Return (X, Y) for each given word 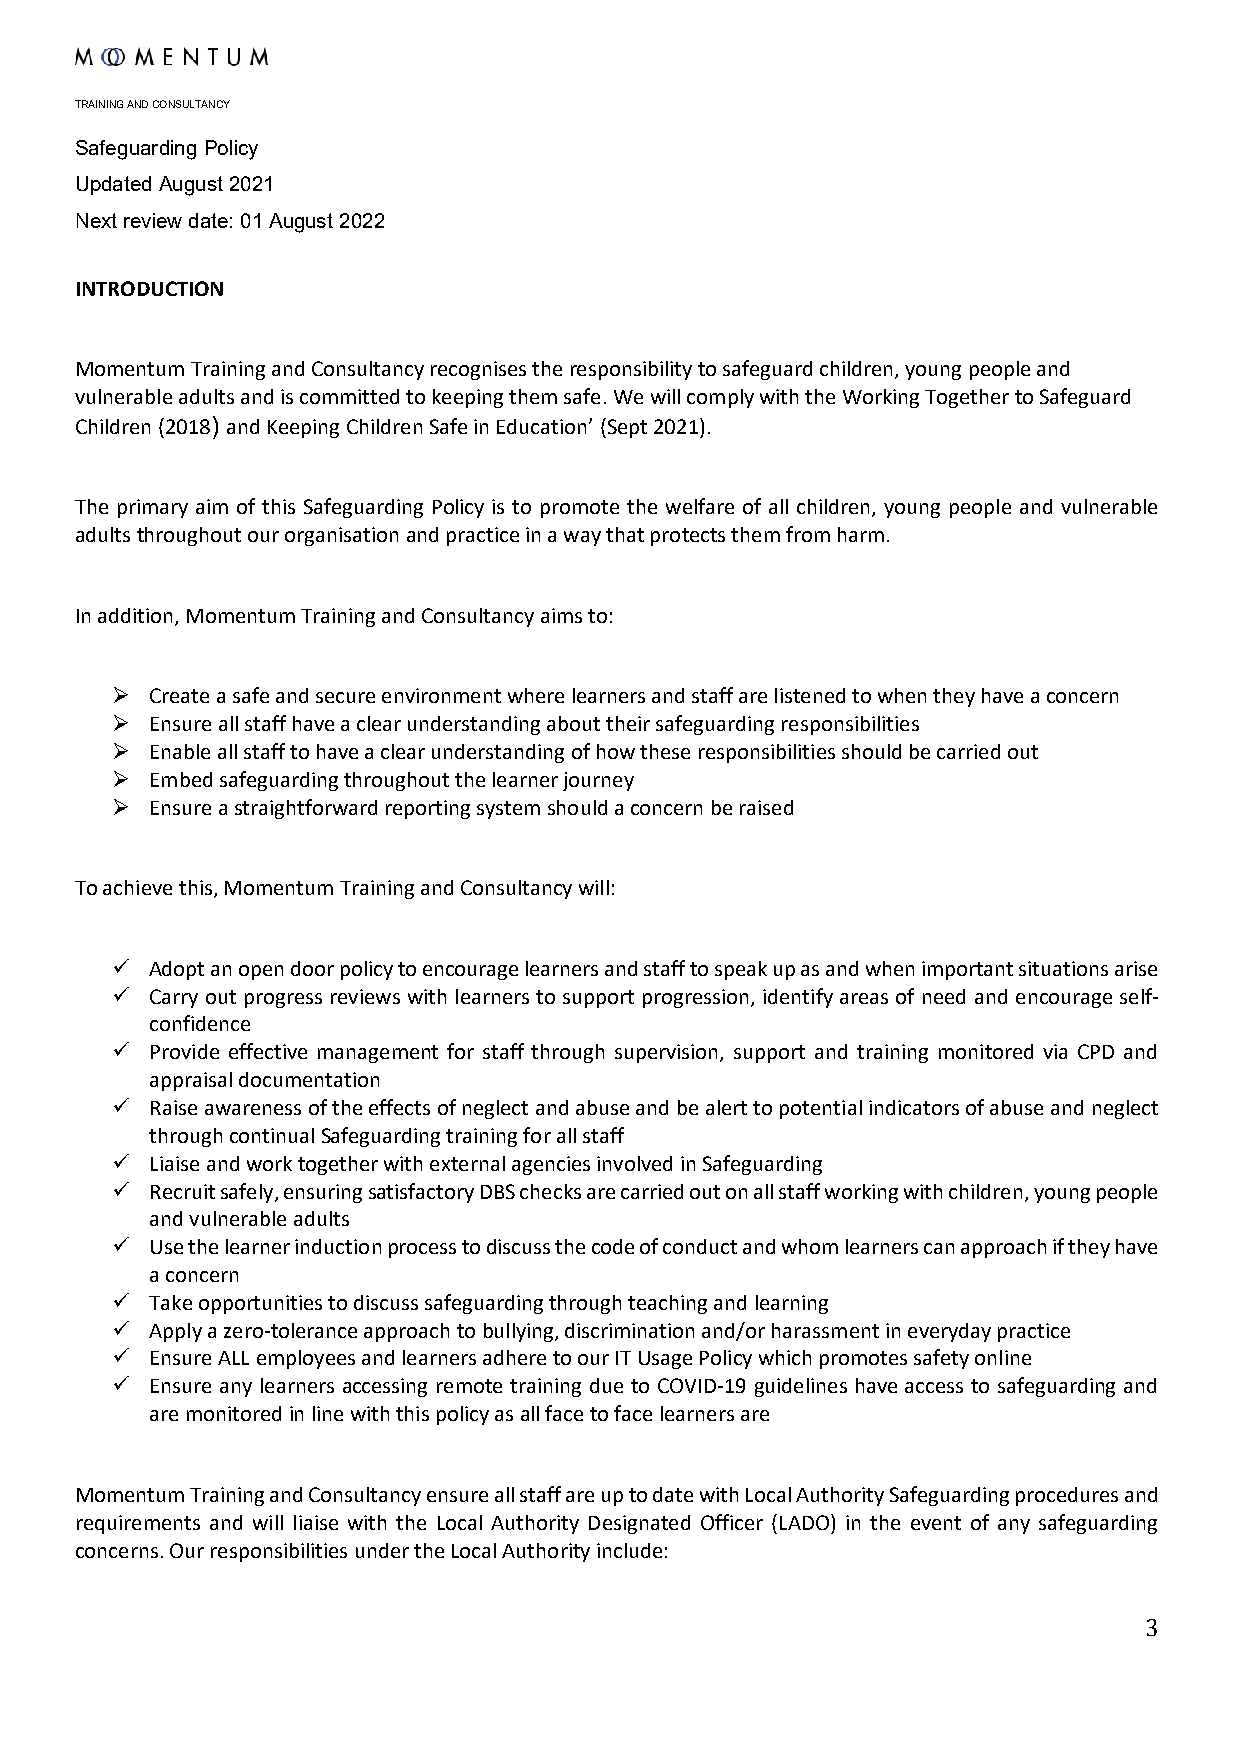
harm (861, 534)
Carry (174, 998)
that (625, 534)
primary (153, 508)
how (616, 751)
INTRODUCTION (150, 288)
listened (810, 695)
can (939, 1248)
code (613, 1246)
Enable (180, 751)
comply (720, 398)
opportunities (260, 1304)
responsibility (631, 370)
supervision (668, 1053)
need (944, 996)
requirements (138, 1524)
